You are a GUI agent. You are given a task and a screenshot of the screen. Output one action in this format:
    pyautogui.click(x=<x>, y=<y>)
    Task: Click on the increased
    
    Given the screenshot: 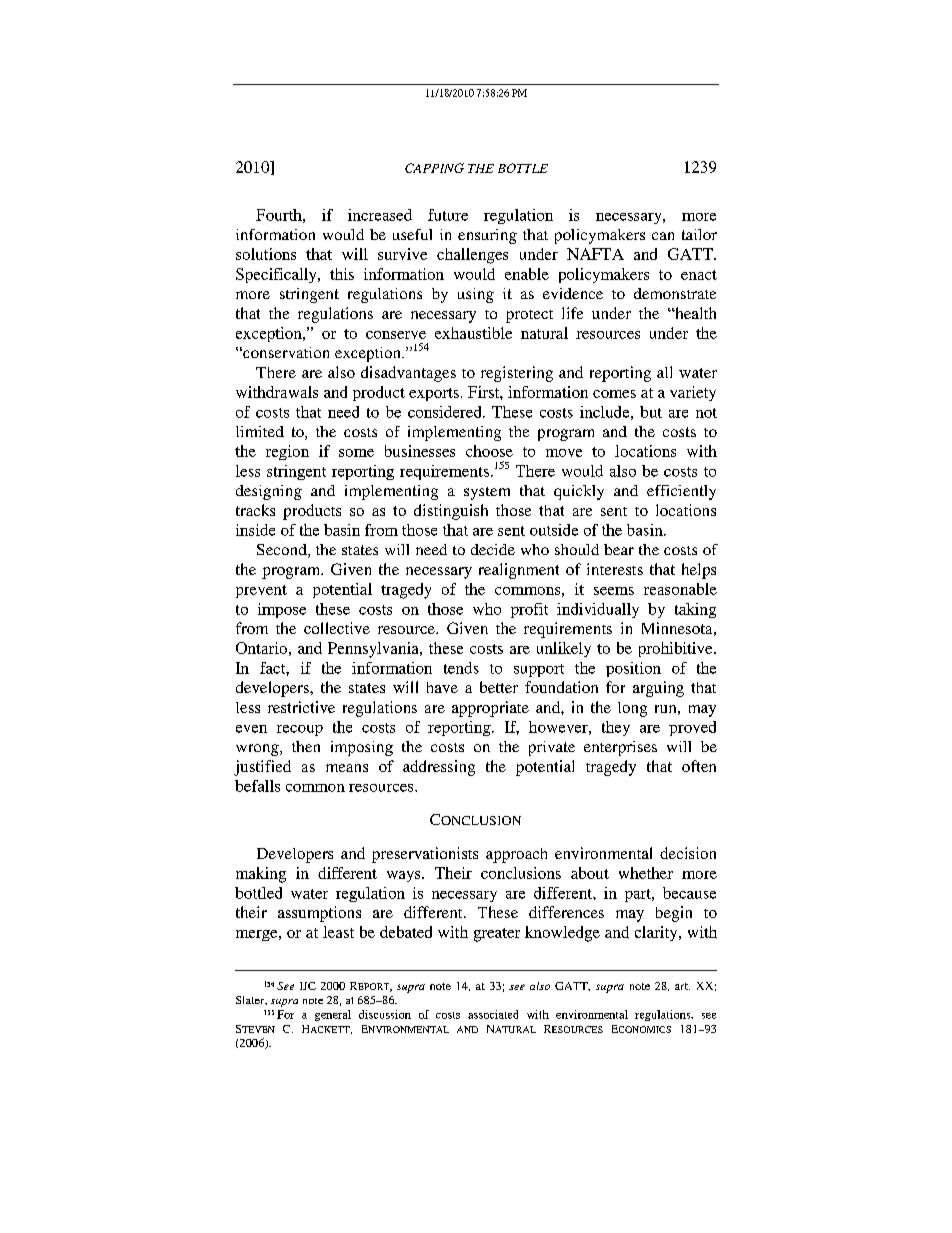 What is the action you would take?
    pyautogui.click(x=380, y=215)
